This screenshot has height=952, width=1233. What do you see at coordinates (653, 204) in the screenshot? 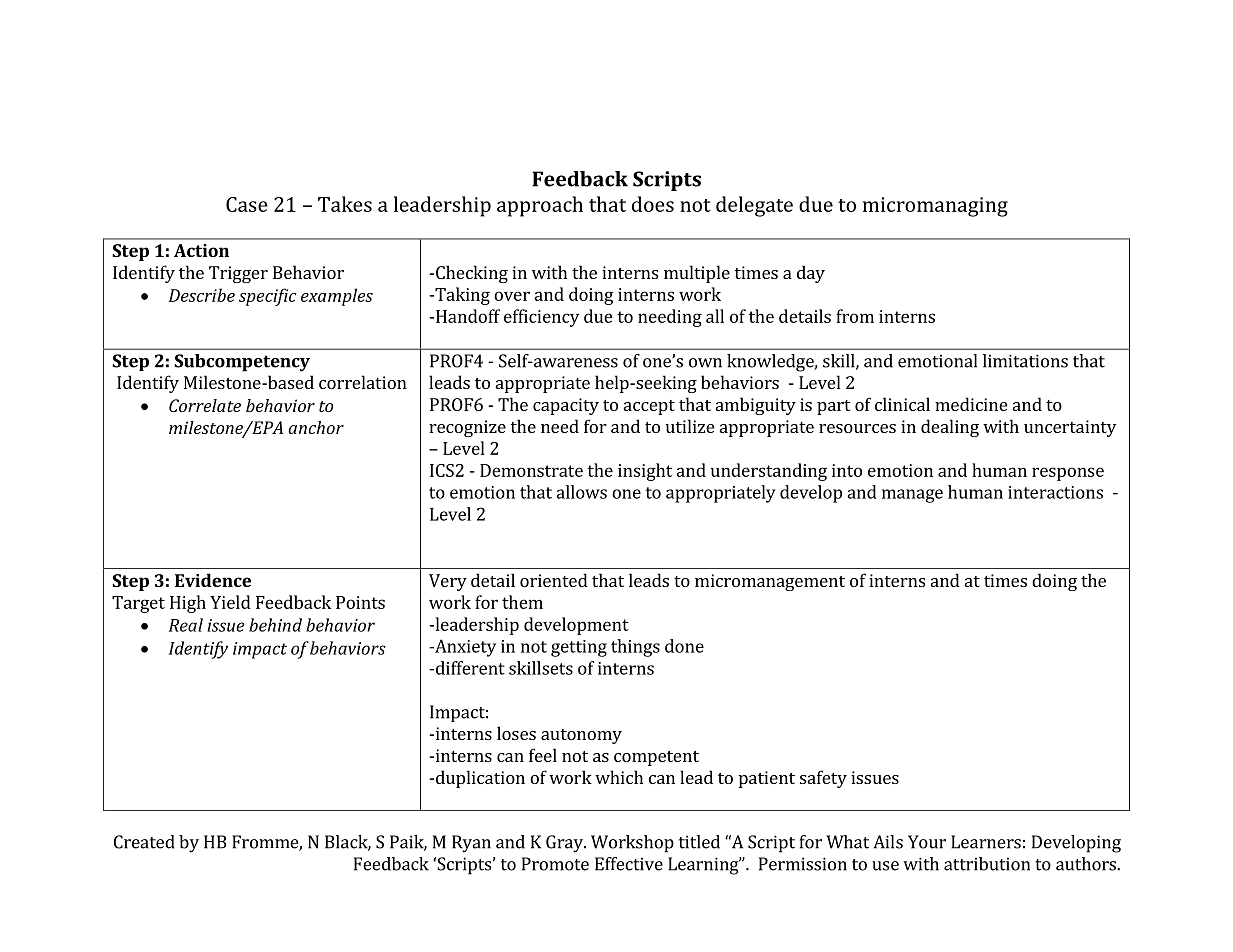
I see `does` at bounding box center [653, 204].
